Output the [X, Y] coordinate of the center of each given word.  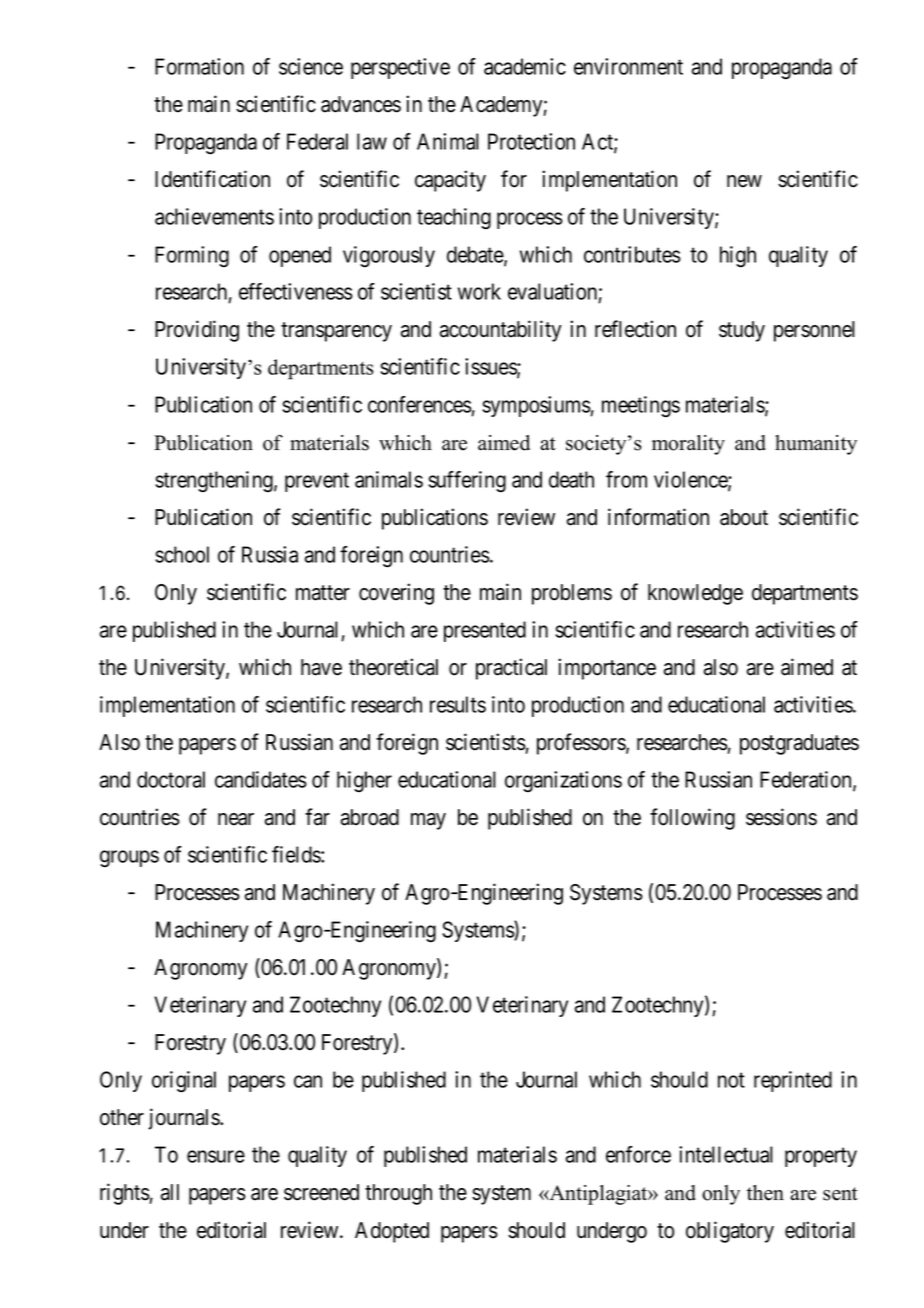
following [692, 819]
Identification [212, 179]
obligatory [730, 1232]
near [236, 819]
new [744, 181]
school [182, 554]
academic [525, 66]
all [170, 1192]
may [428, 821]
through [398, 1194]
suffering [467, 482]
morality [688, 445]
